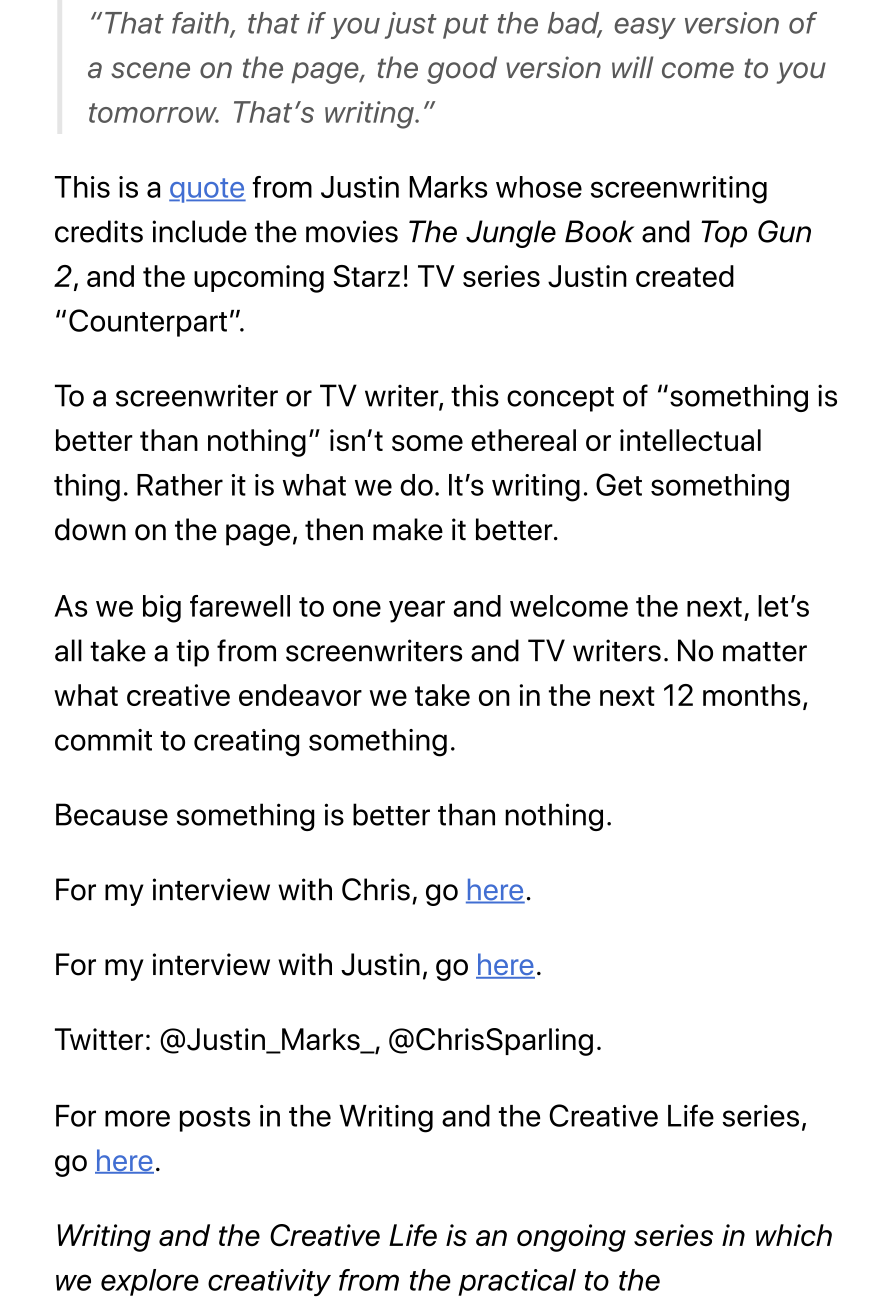 Image resolution: width=896 pixels, height=1316 pixels. What do you see at coordinates (366, 276) in the screenshot?
I see `Starz` at bounding box center [366, 276].
